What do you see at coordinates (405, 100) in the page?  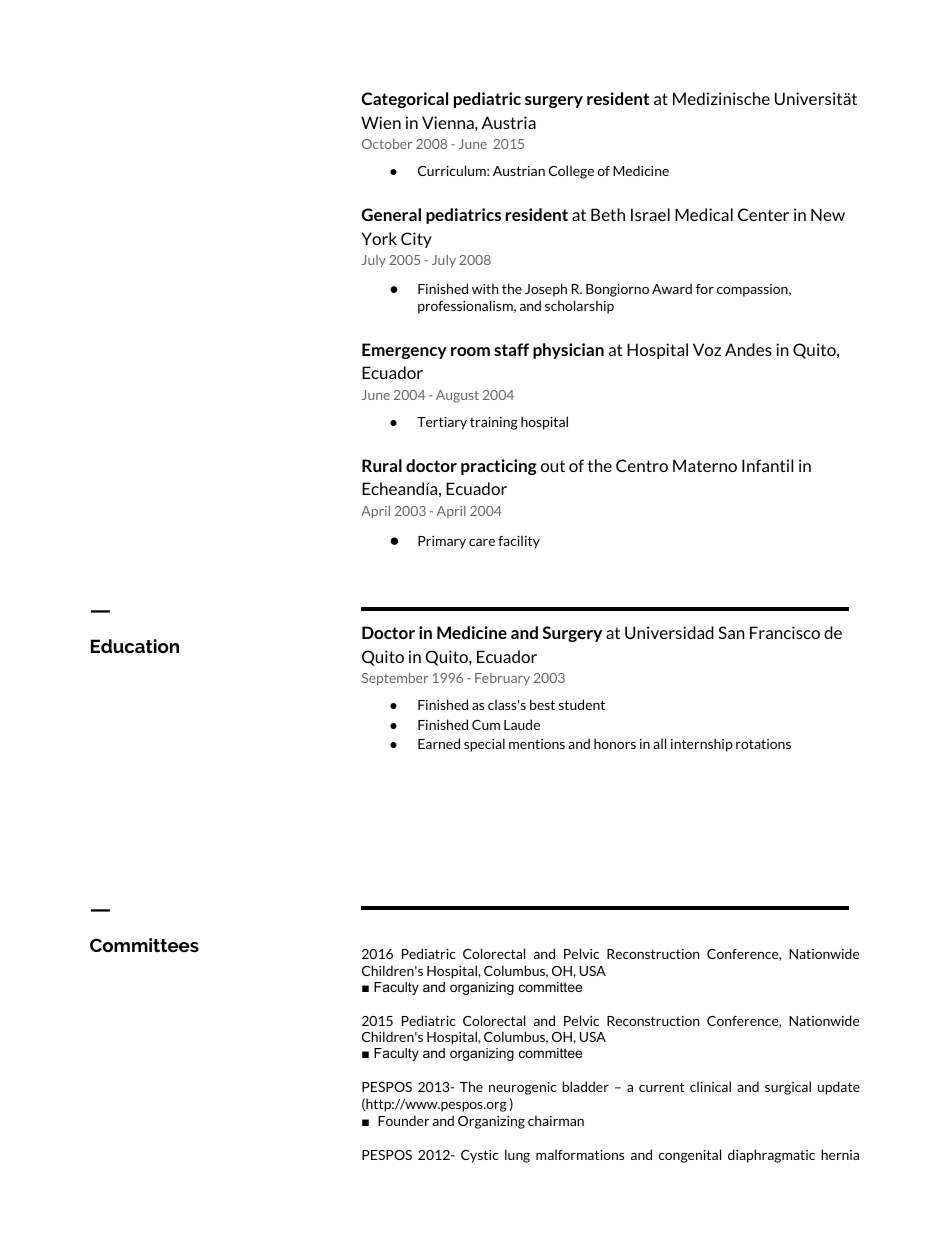 I see `Categorical` at bounding box center [405, 100].
